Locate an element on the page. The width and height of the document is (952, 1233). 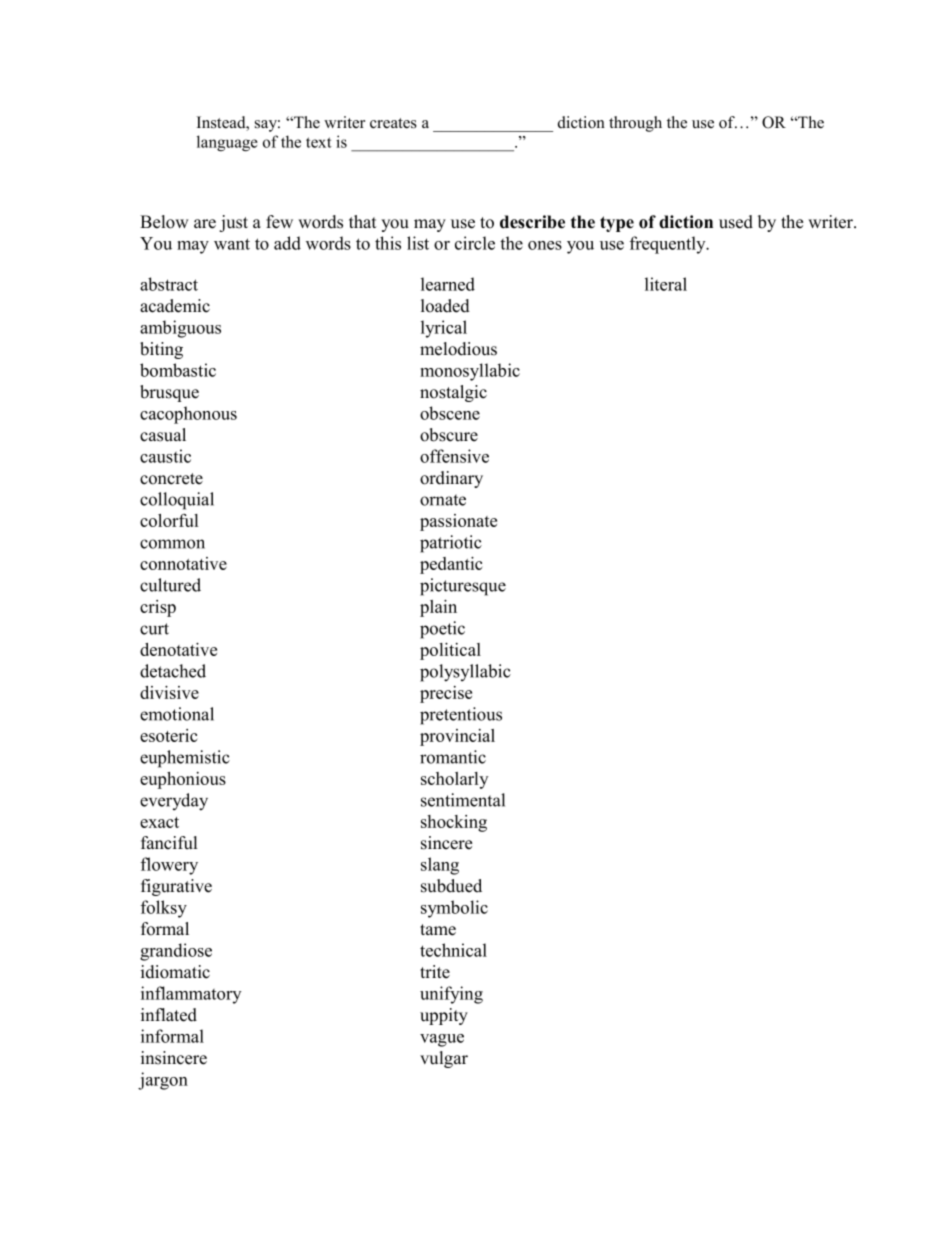
creates is located at coordinates (393, 123).
